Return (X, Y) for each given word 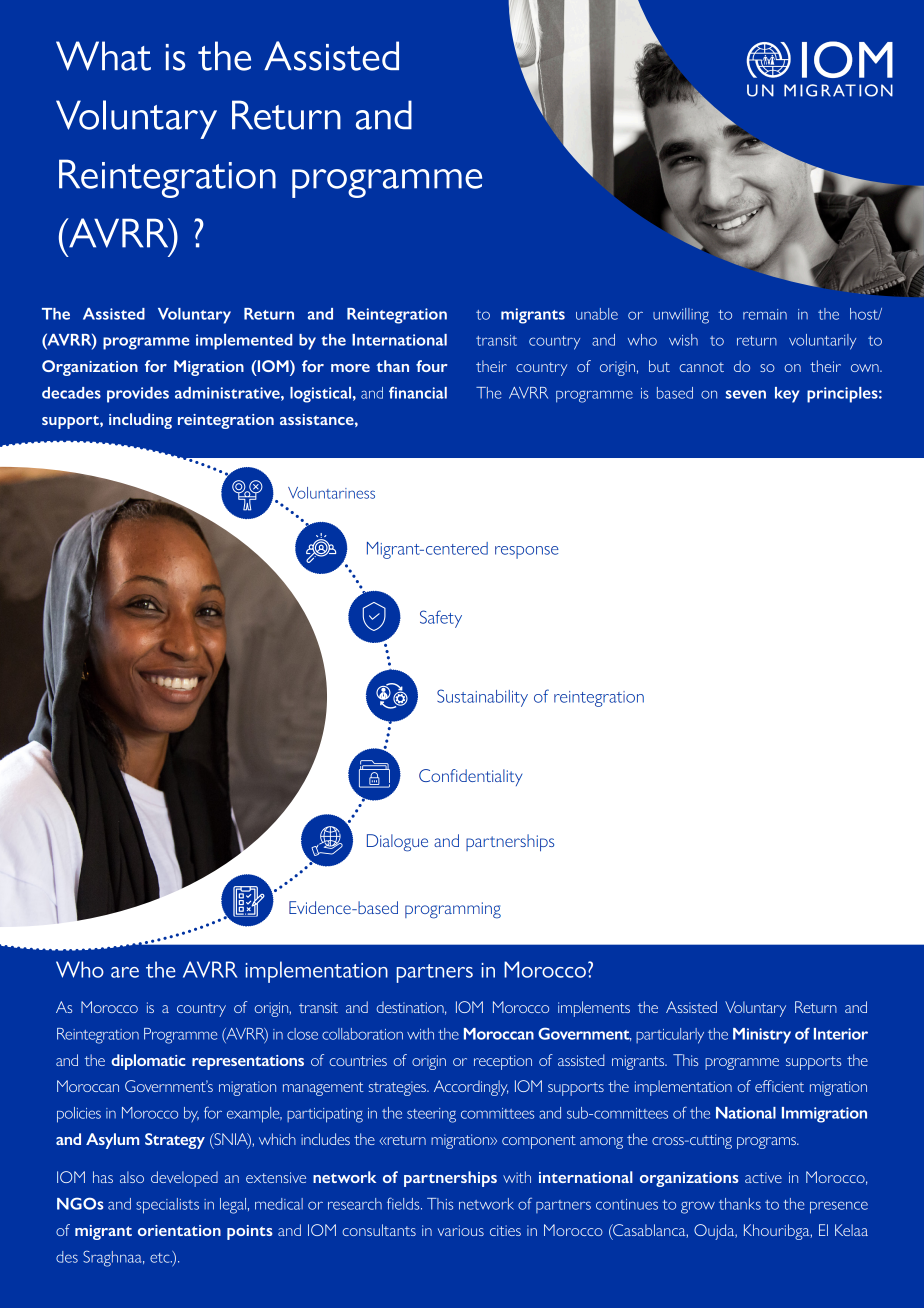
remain (765, 314)
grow (698, 1207)
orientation (179, 1230)
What (103, 56)
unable (597, 314)
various (461, 1230)
